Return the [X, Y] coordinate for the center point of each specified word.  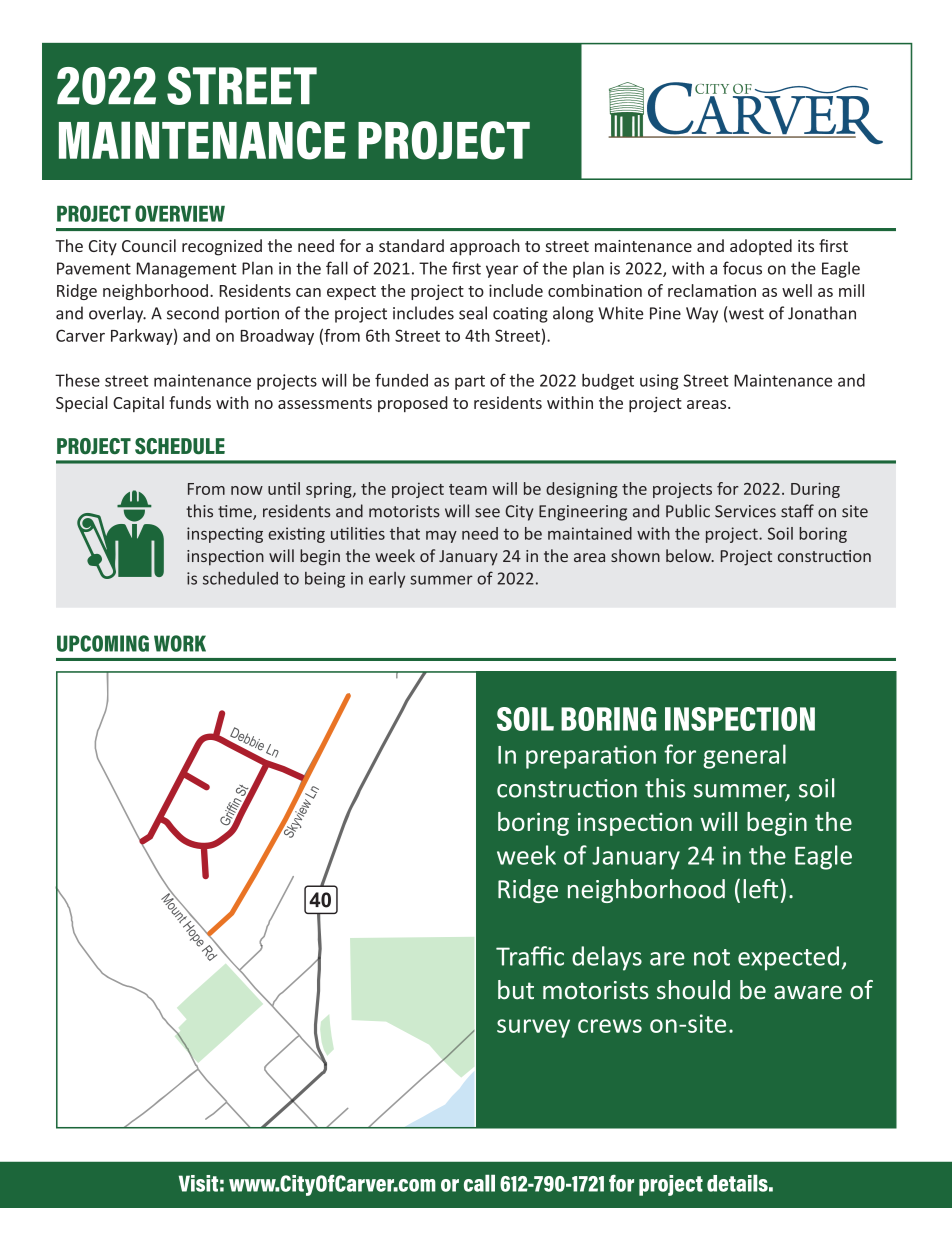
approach [485, 247]
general [744, 756]
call [479, 1183]
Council [149, 245]
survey [533, 1028]
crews [610, 1026]
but [516, 990]
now [247, 490]
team [468, 489]
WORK [180, 643]
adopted [761, 247]
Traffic [530, 956]
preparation [591, 757]
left [760, 889]
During [815, 490]
